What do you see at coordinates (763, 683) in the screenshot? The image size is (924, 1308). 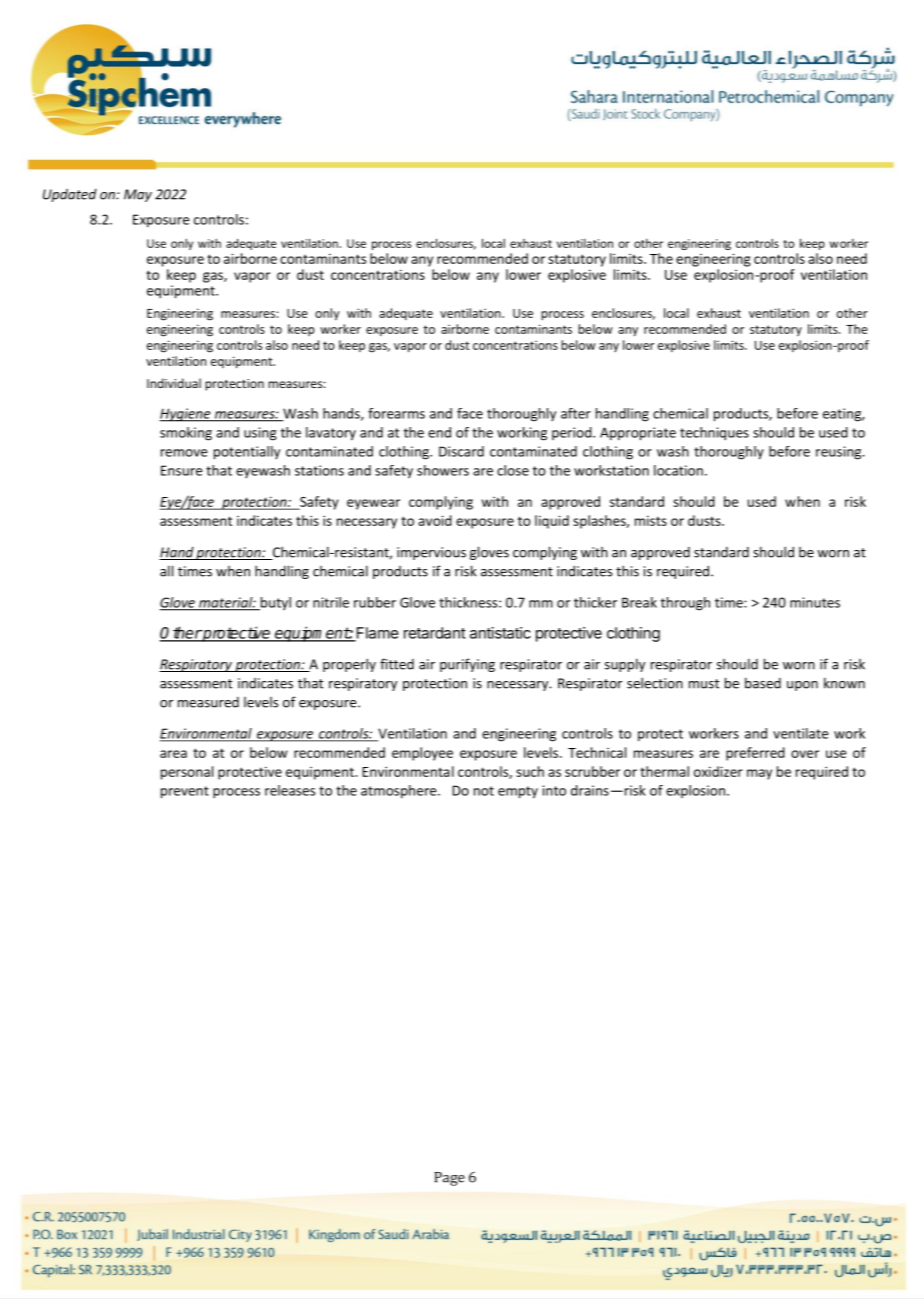 I see `based` at bounding box center [763, 683].
